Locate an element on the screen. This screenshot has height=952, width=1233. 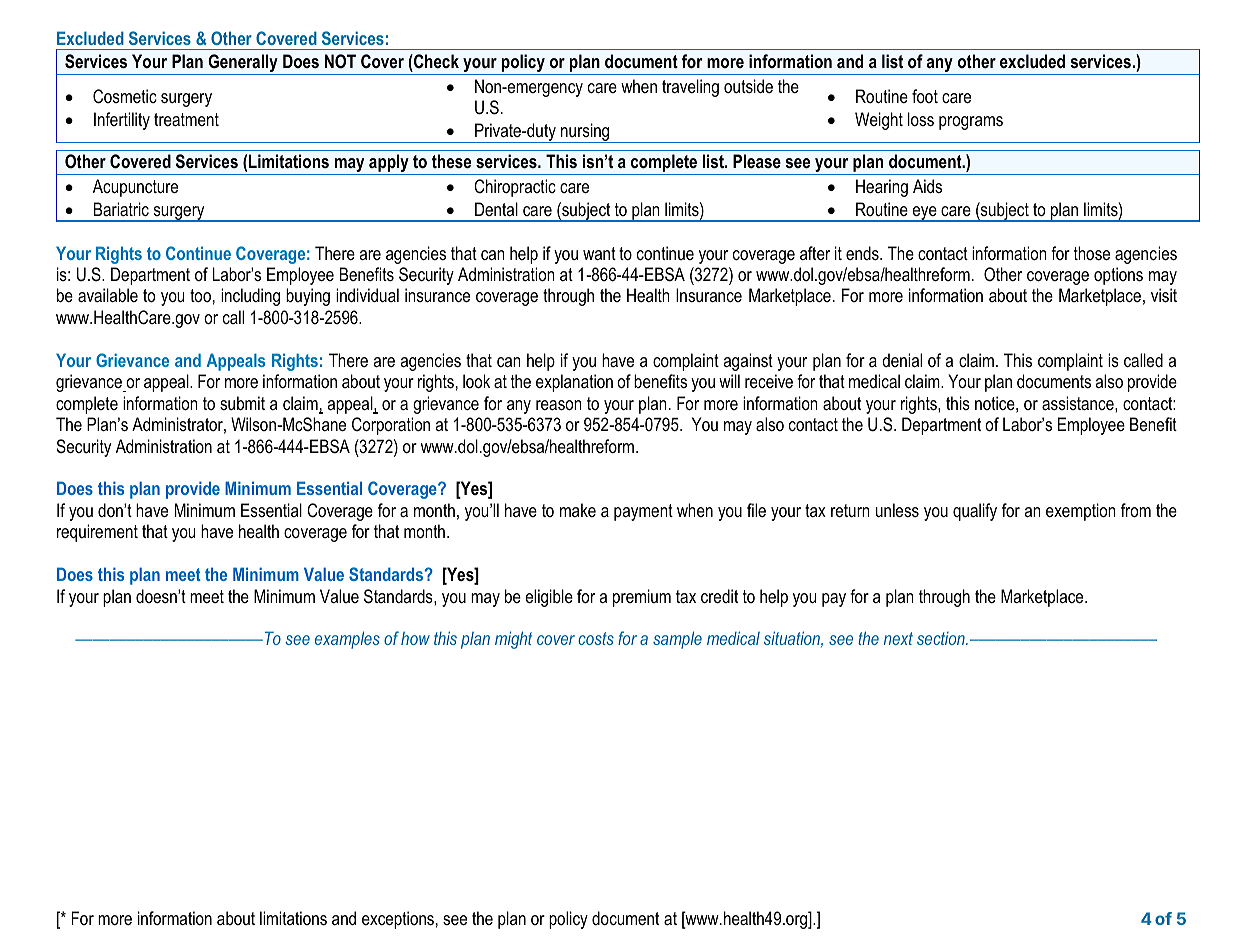
options is located at coordinates (1118, 276).
